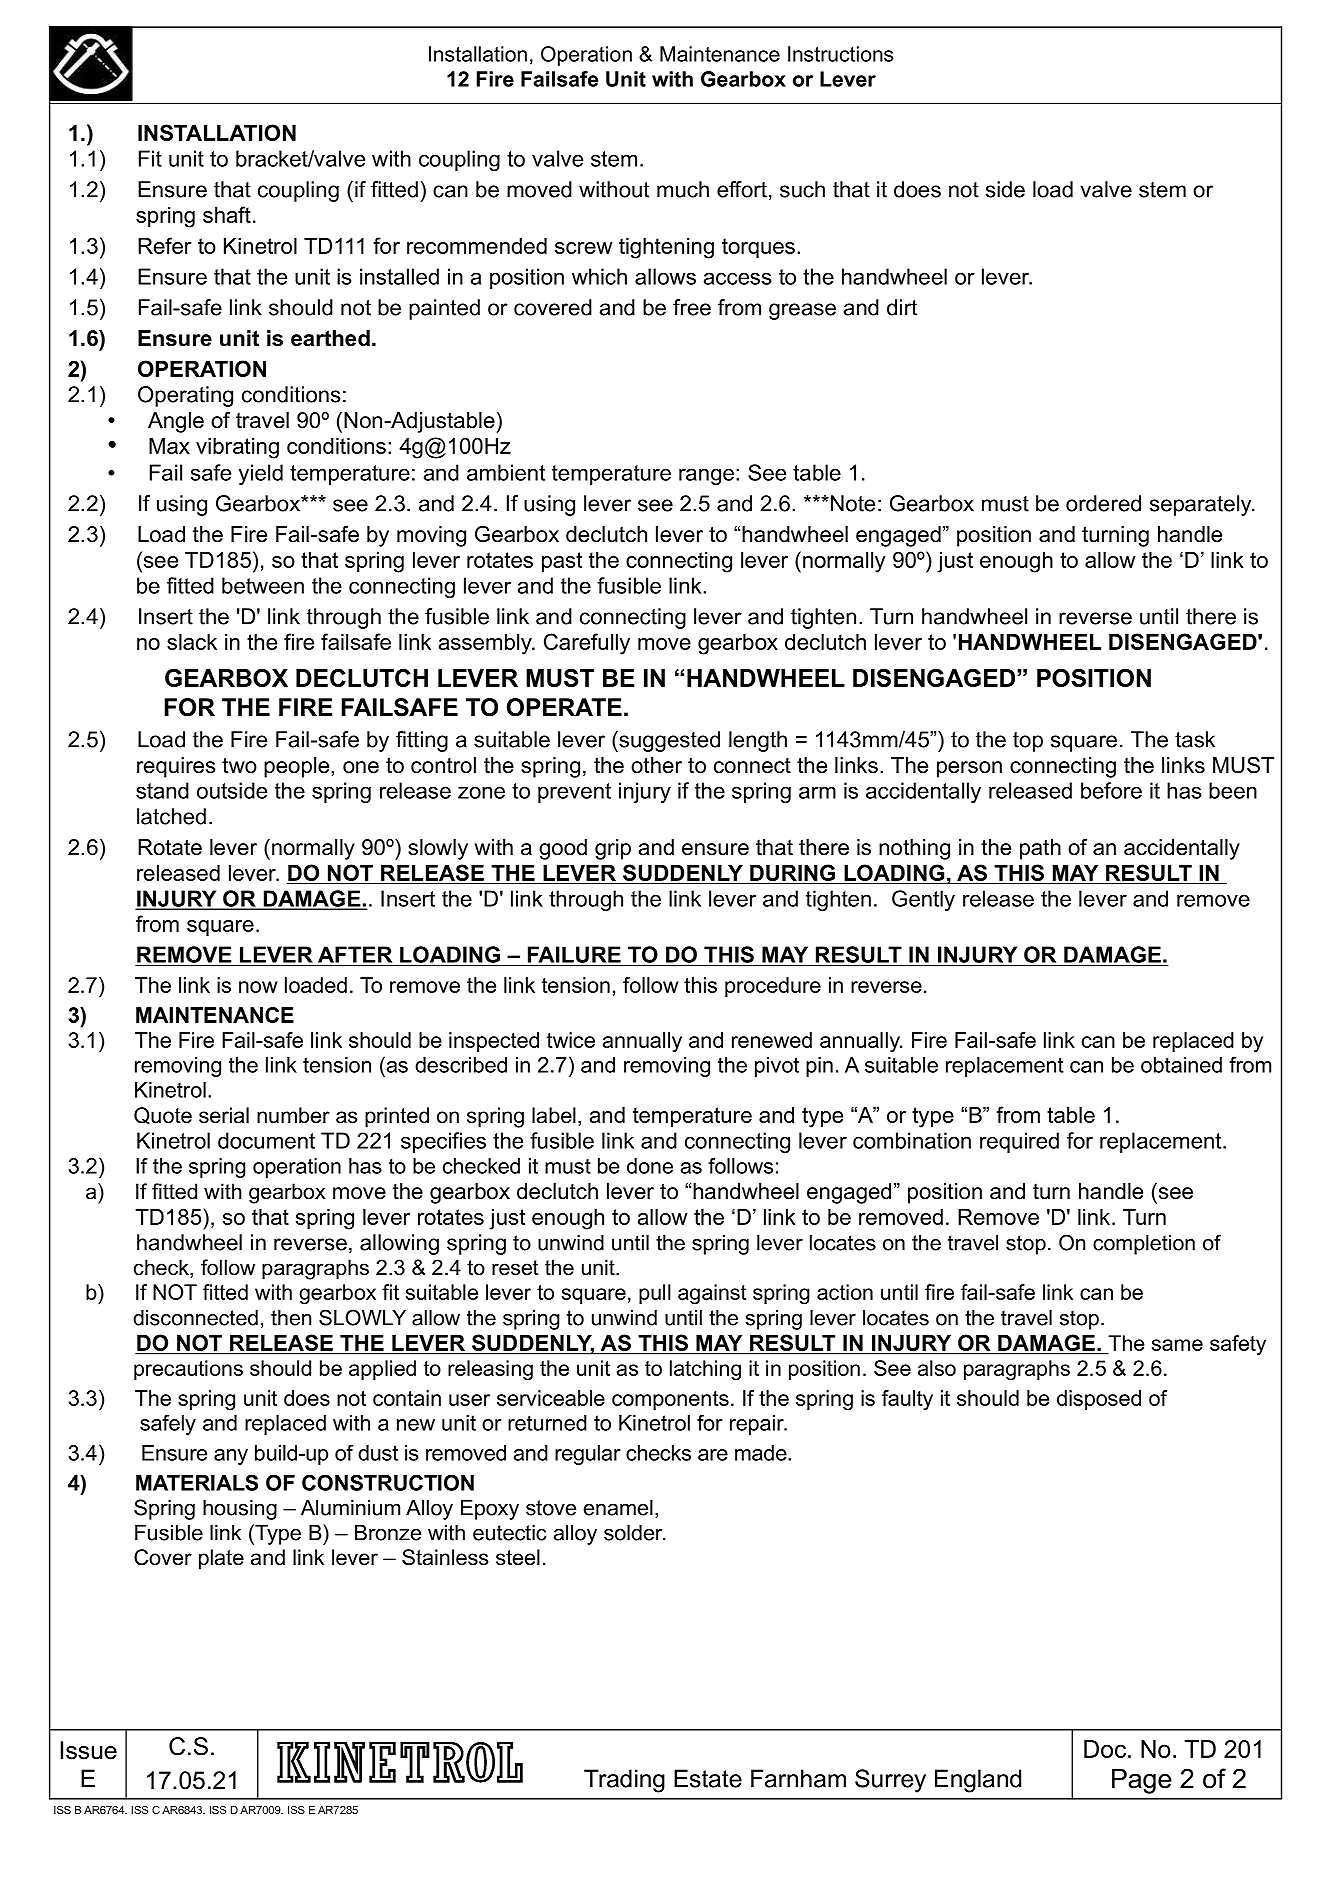 The height and width of the screenshot is (1877, 1327). What do you see at coordinates (258, 987) in the screenshot?
I see `now` at bounding box center [258, 987].
